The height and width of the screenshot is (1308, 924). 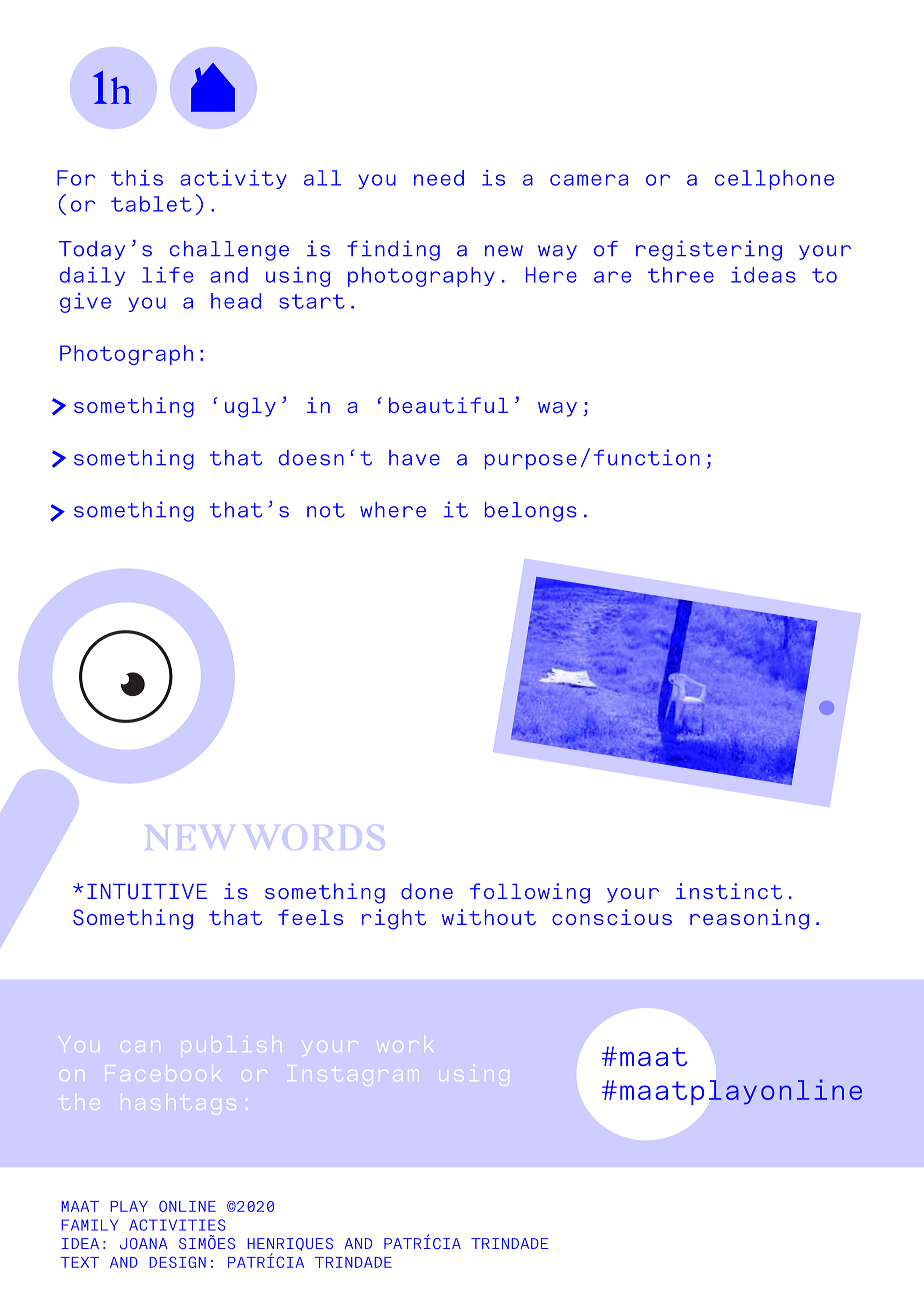 I want to click on registering, so click(x=709, y=250).
